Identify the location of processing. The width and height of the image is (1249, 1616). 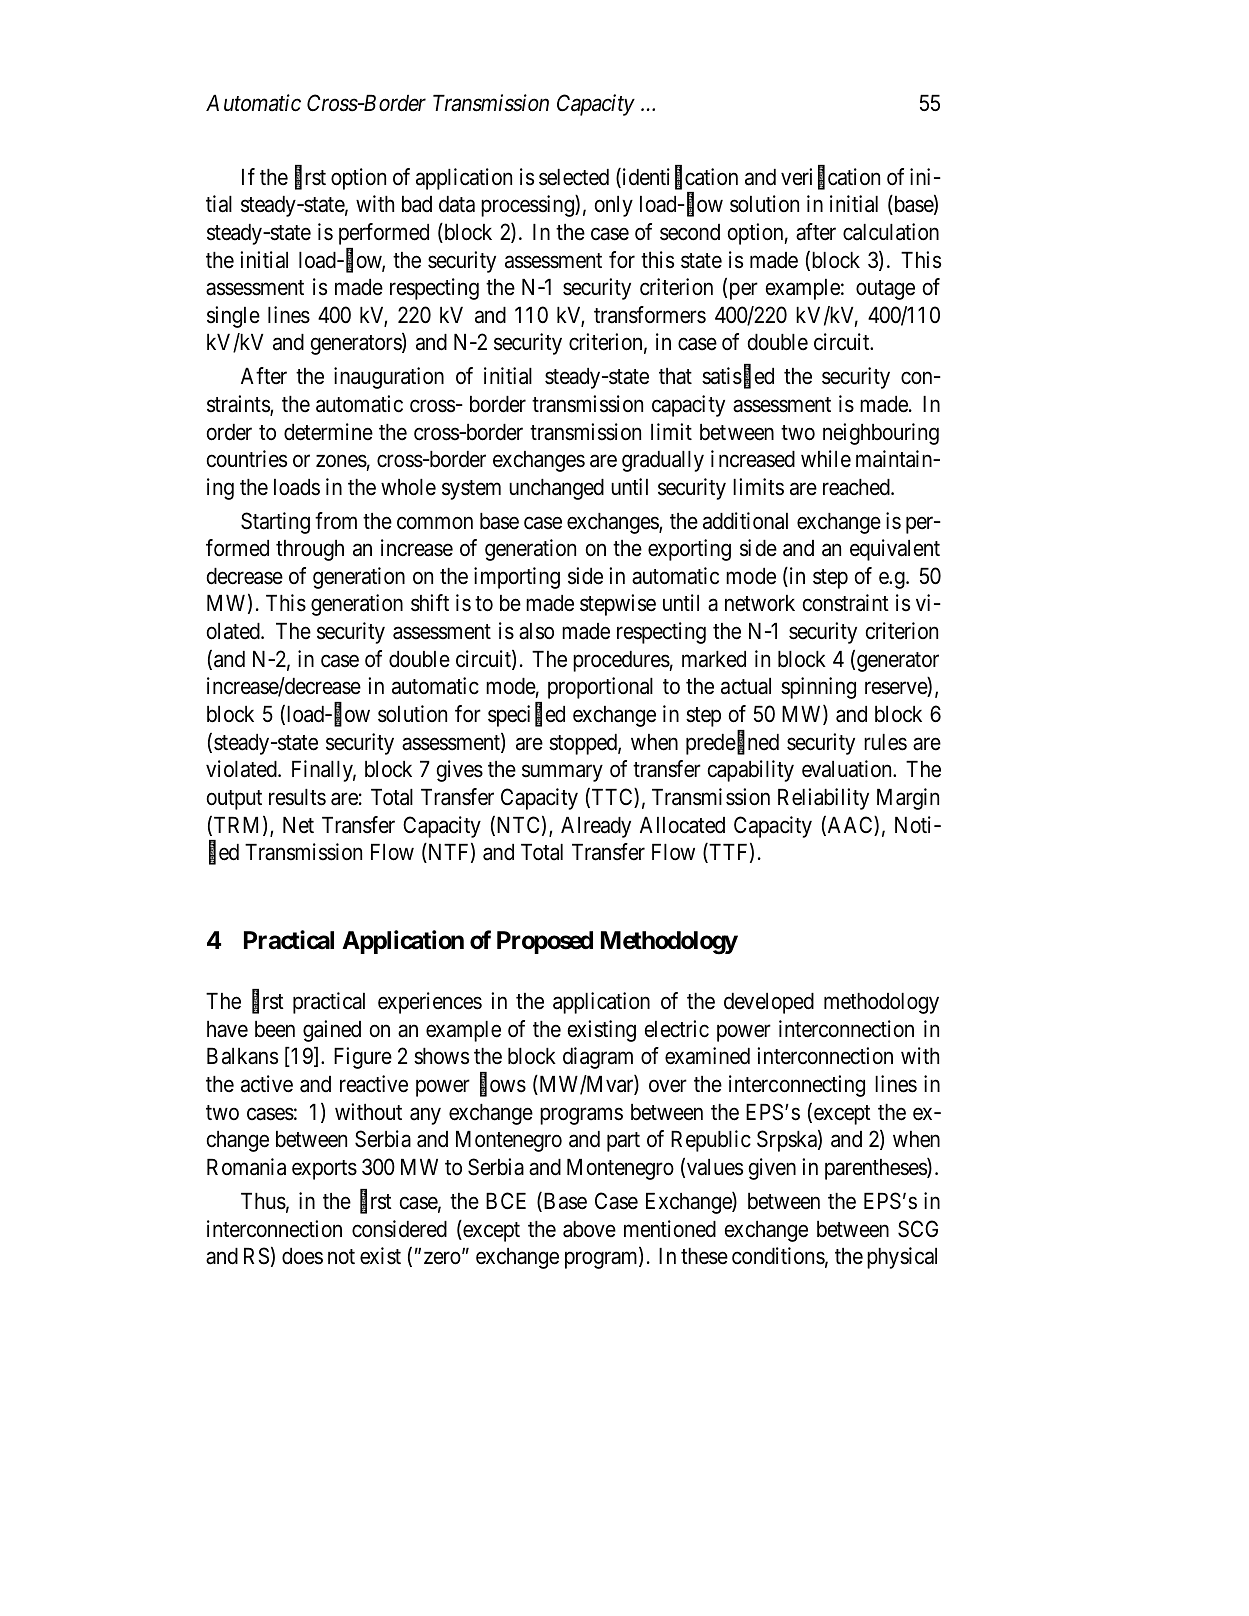
(528, 206).
